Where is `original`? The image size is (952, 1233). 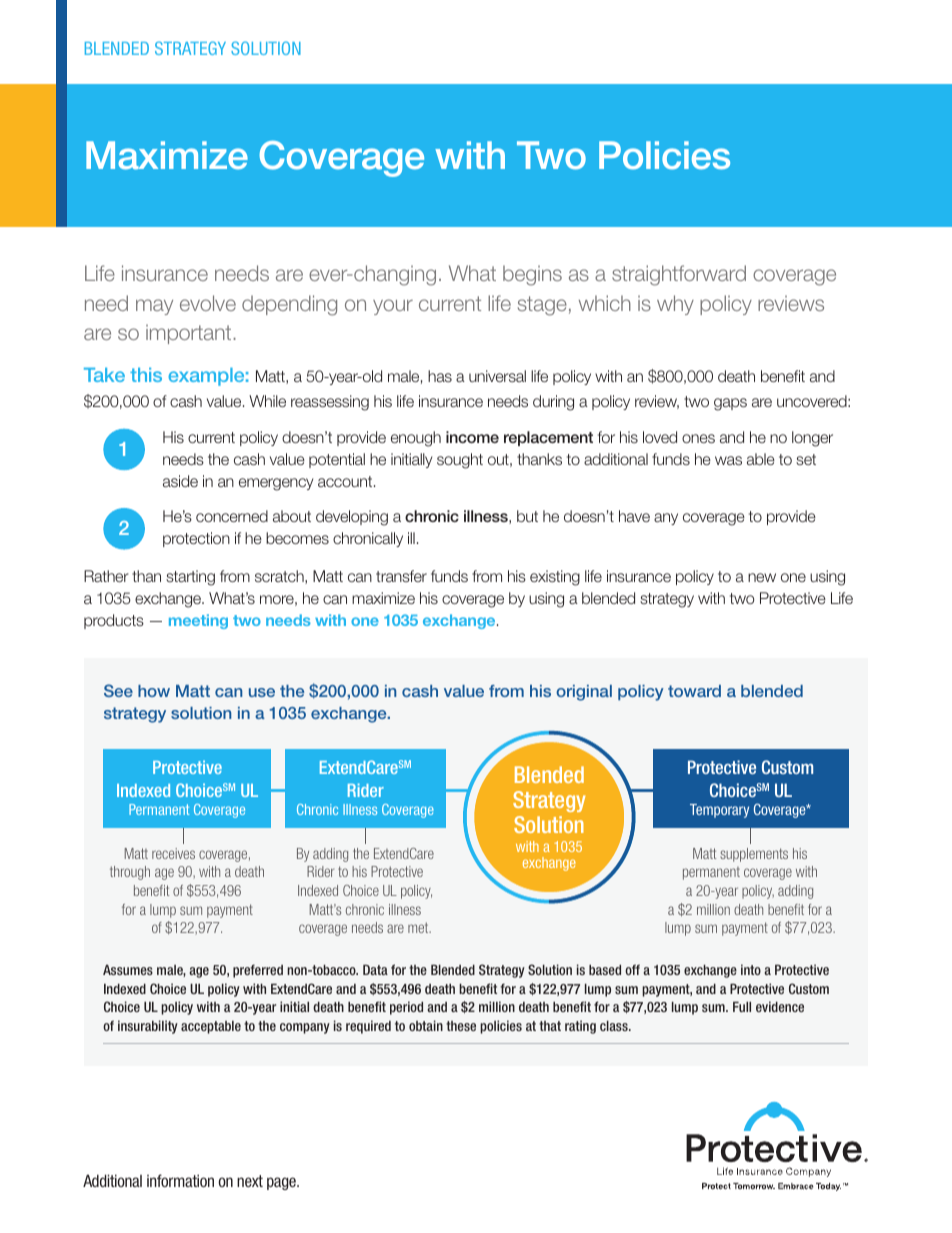 original is located at coordinates (584, 693).
